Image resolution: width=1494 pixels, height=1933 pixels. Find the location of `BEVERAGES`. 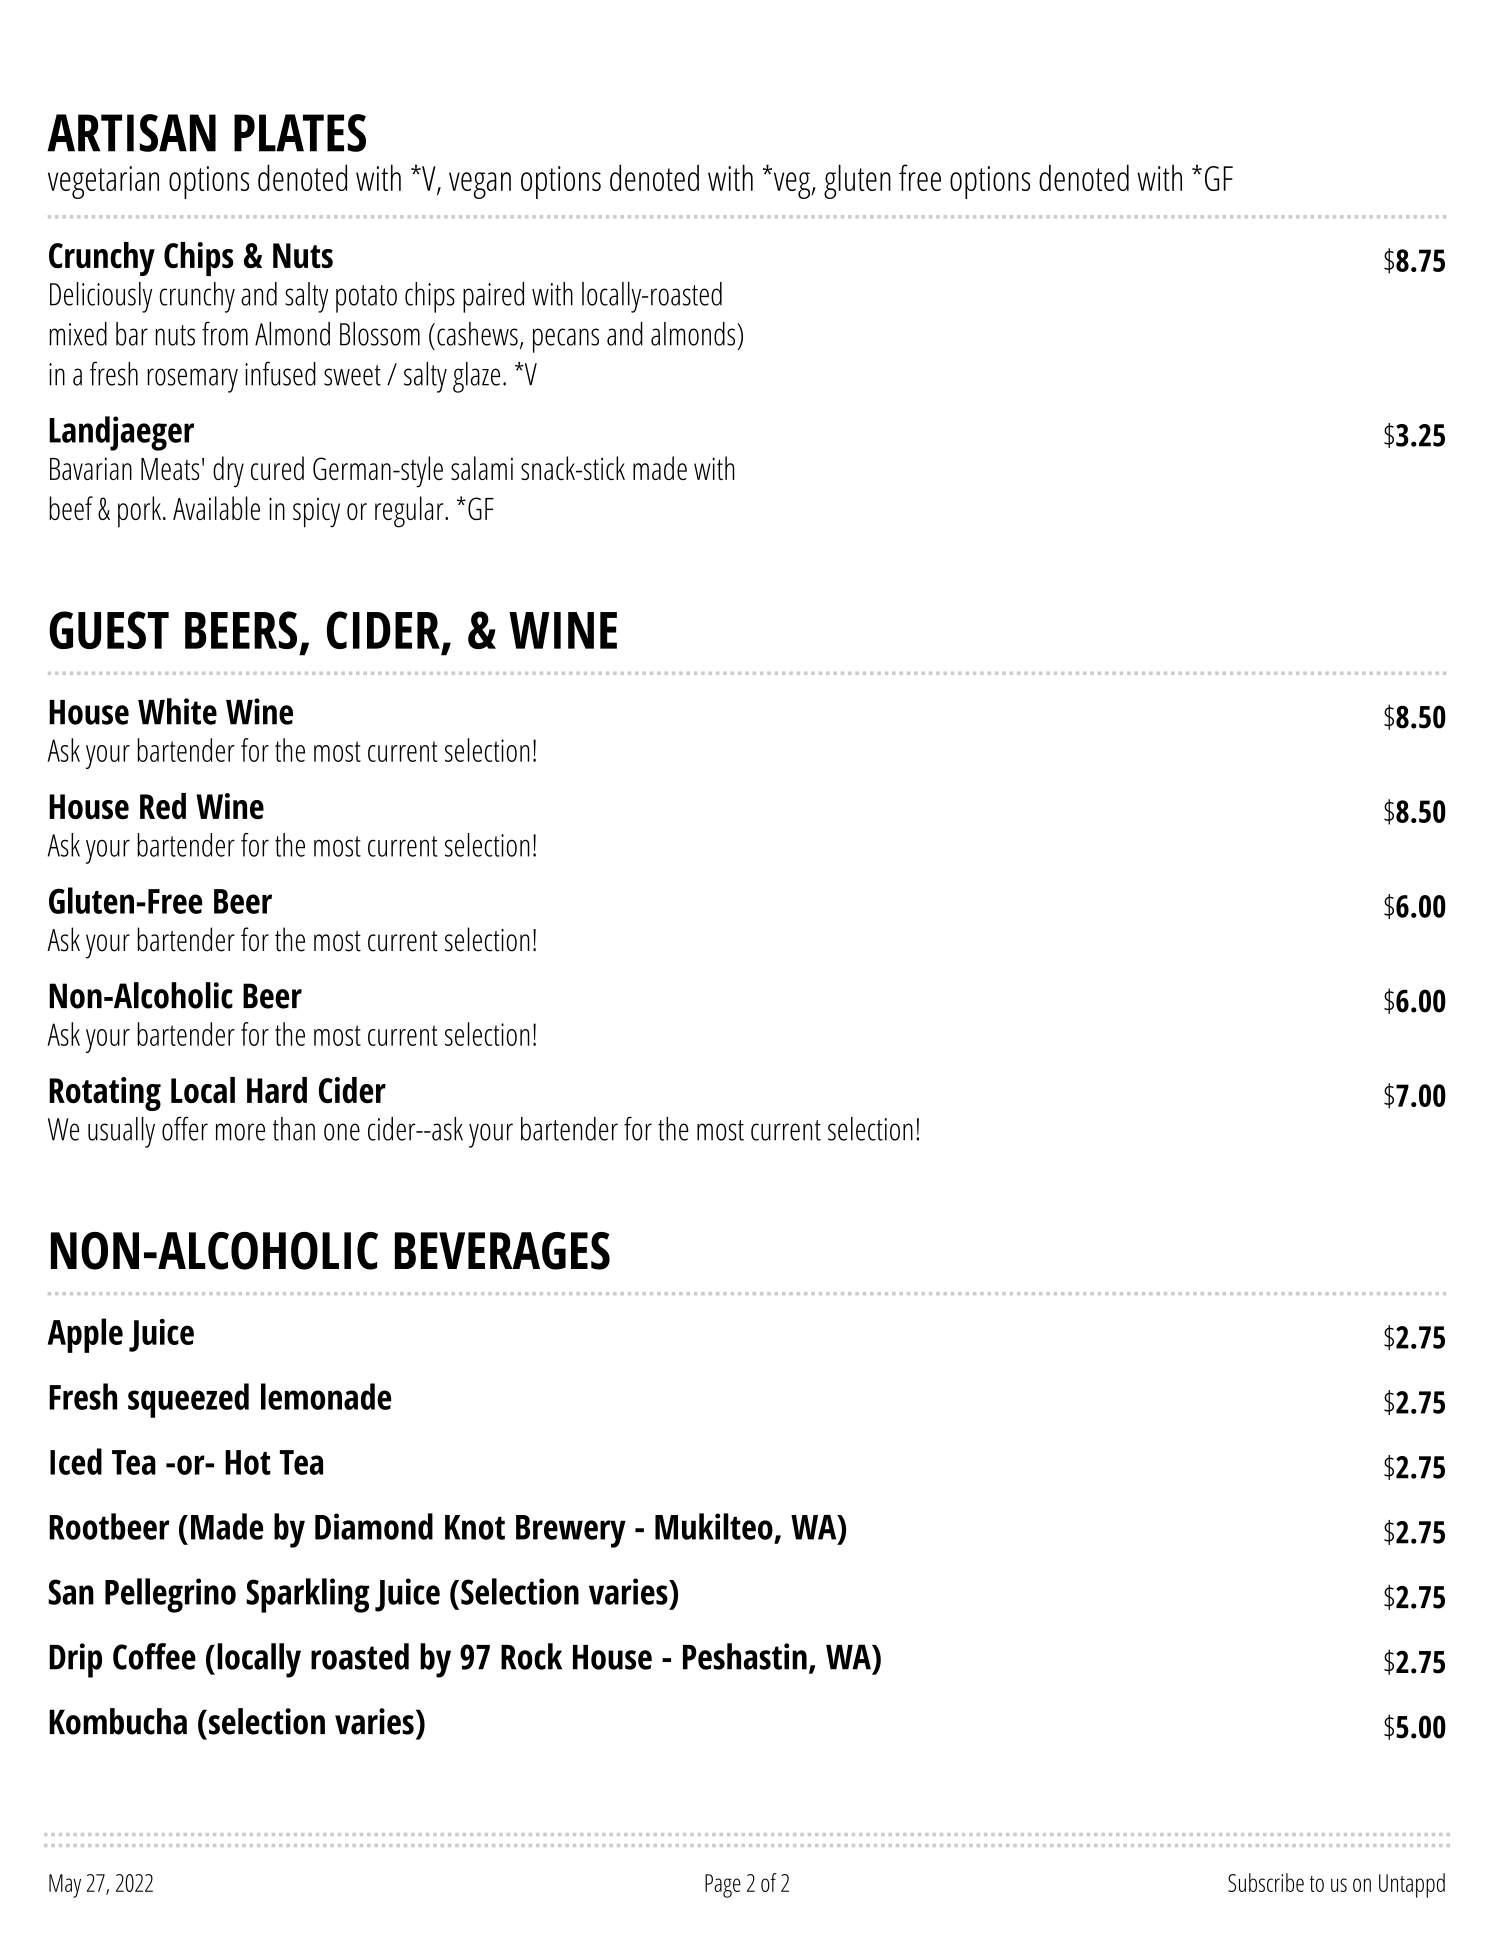

BEVERAGES is located at coordinates (502, 1251).
